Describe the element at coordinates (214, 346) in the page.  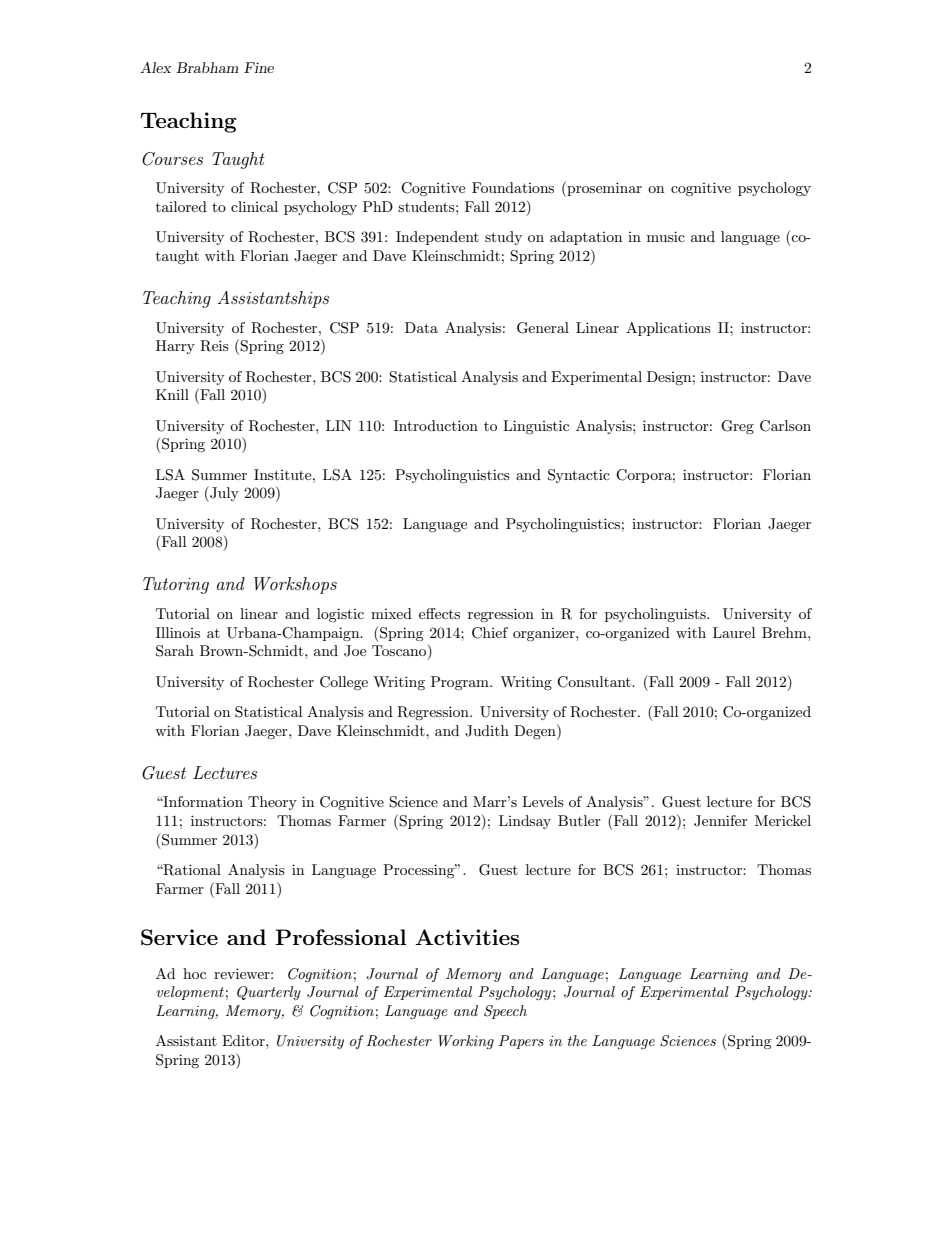
I see `Reis` at that location.
